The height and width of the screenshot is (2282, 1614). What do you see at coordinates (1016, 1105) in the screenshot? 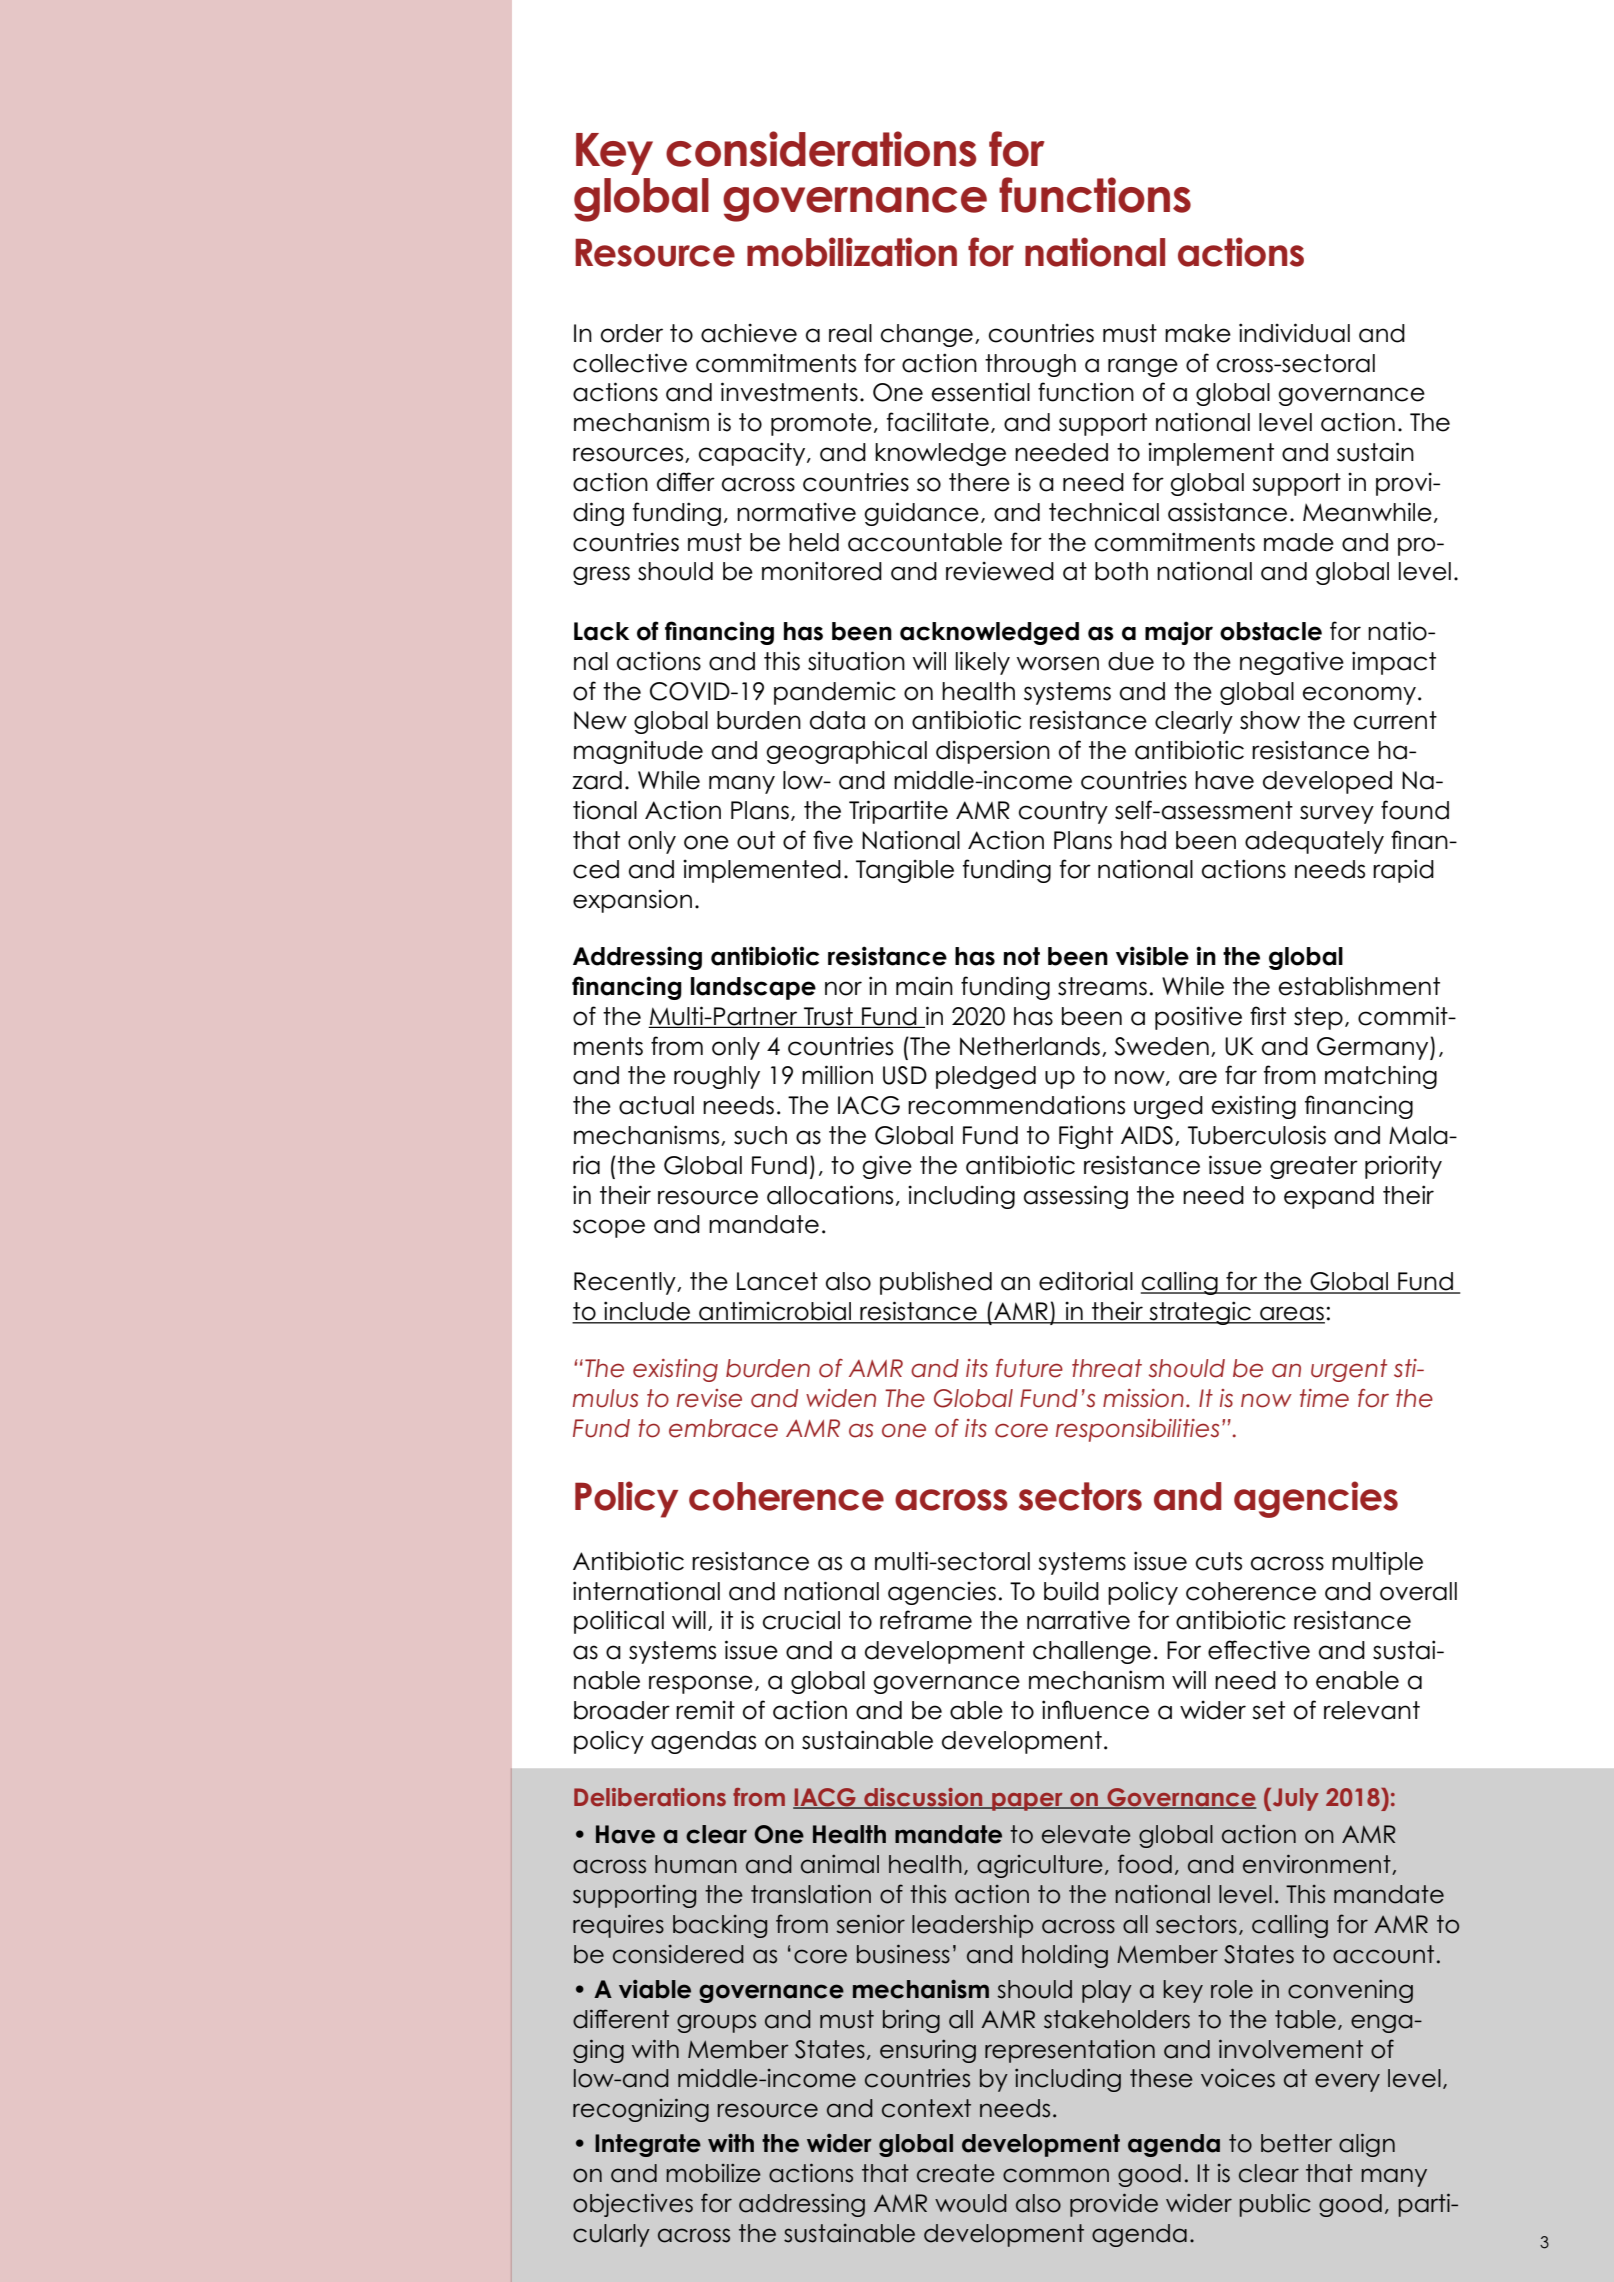
I see `recommendations` at bounding box center [1016, 1105].
